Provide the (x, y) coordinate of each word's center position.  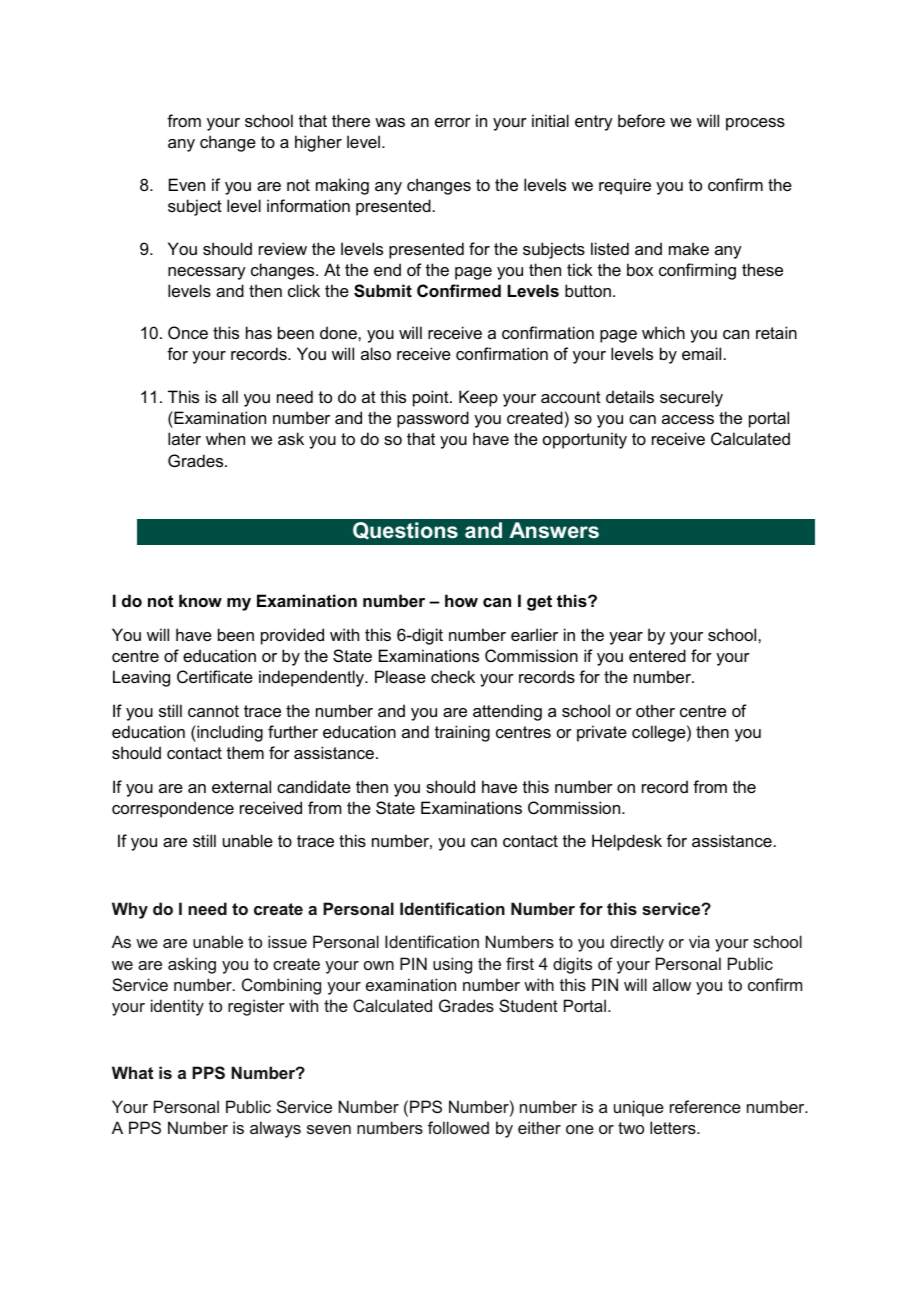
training (462, 733)
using (452, 965)
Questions (405, 531)
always (275, 1129)
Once (188, 332)
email (701, 353)
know (200, 600)
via (699, 941)
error (453, 122)
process (755, 124)
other (655, 710)
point (432, 398)
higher (318, 143)
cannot (213, 711)
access (688, 419)
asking (192, 965)
